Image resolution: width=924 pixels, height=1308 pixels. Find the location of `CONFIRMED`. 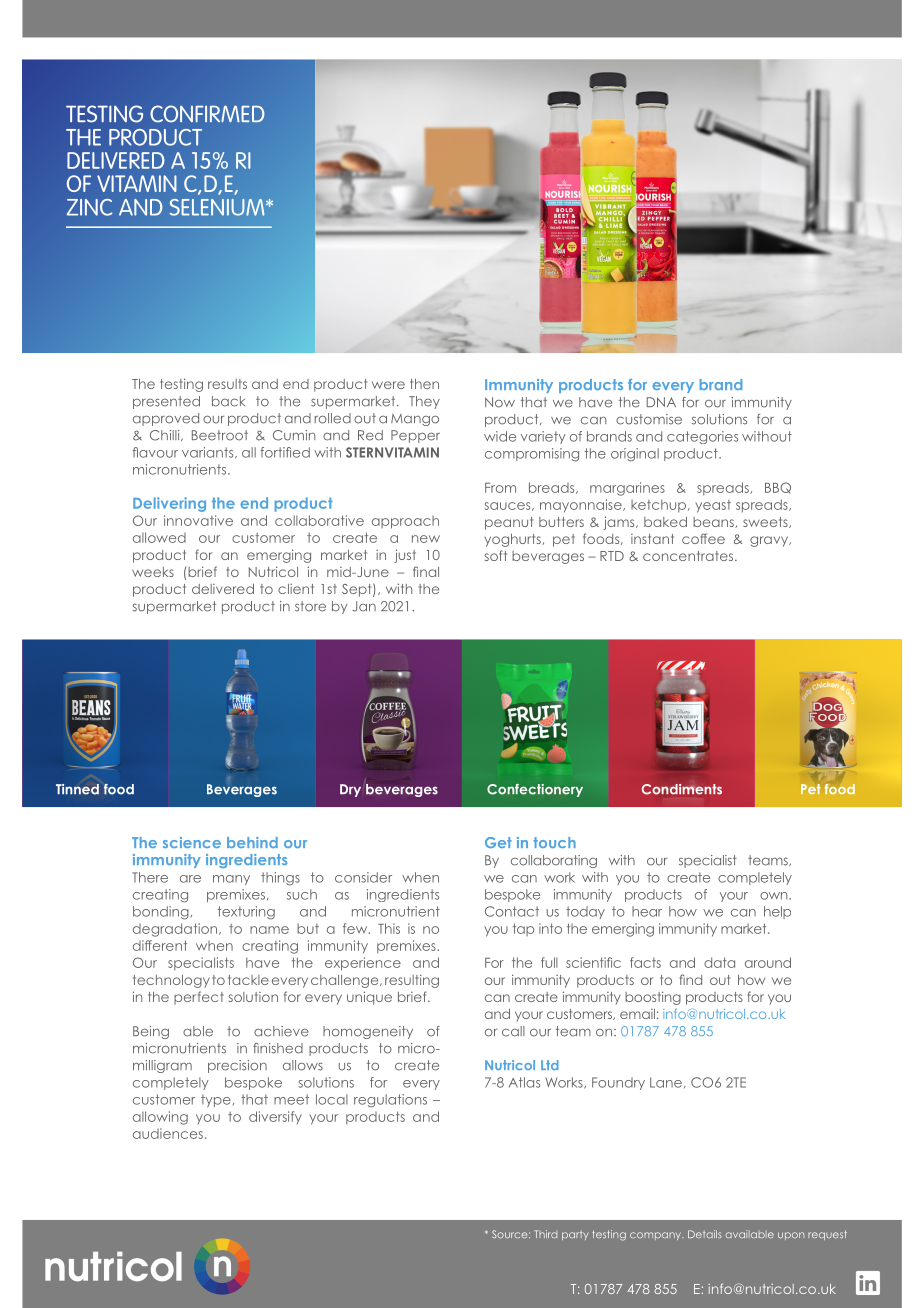

CONFIRMED is located at coordinates (207, 114).
